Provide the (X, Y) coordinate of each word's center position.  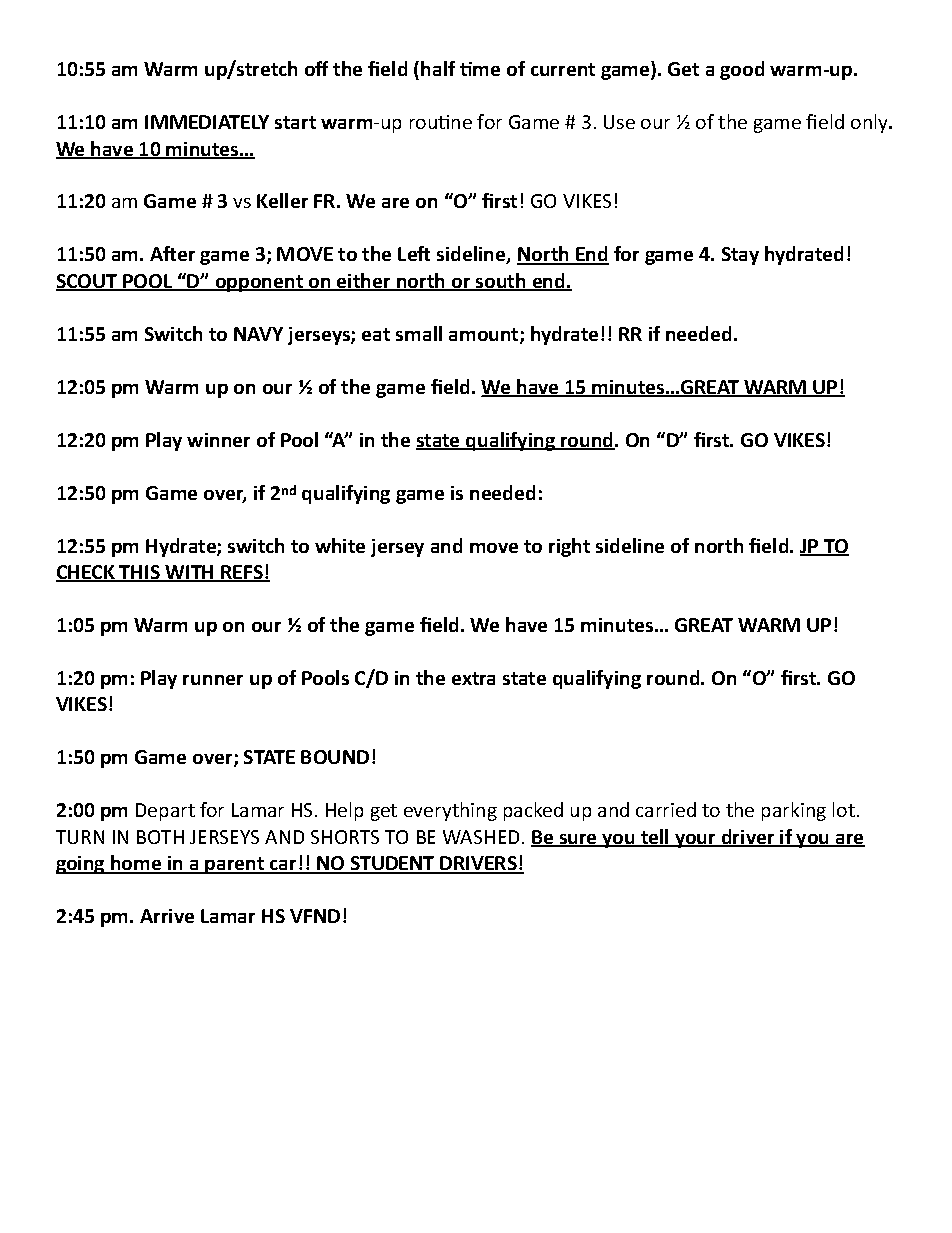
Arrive (167, 916)
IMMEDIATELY (207, 122)
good (742, 70)
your (696, 841)
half (438, 68)
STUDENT (392, 864)
